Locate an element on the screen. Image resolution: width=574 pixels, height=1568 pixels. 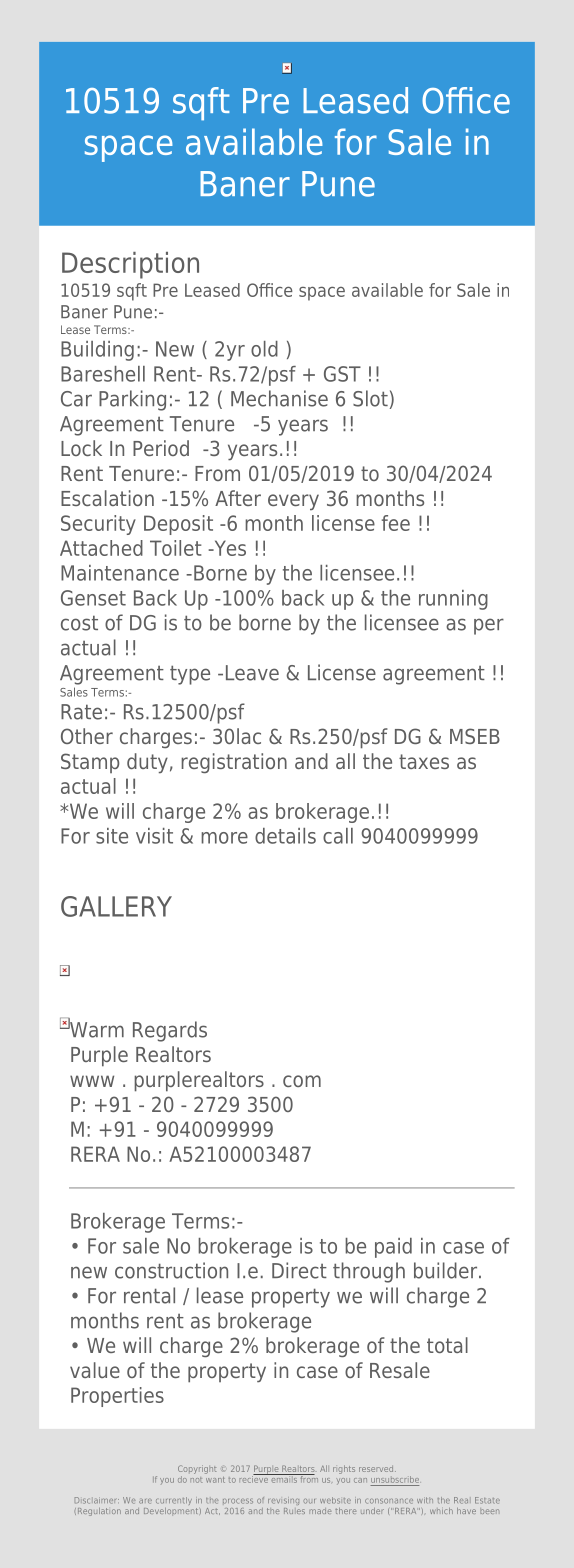
Slot is located at coordinates (370, 398).
